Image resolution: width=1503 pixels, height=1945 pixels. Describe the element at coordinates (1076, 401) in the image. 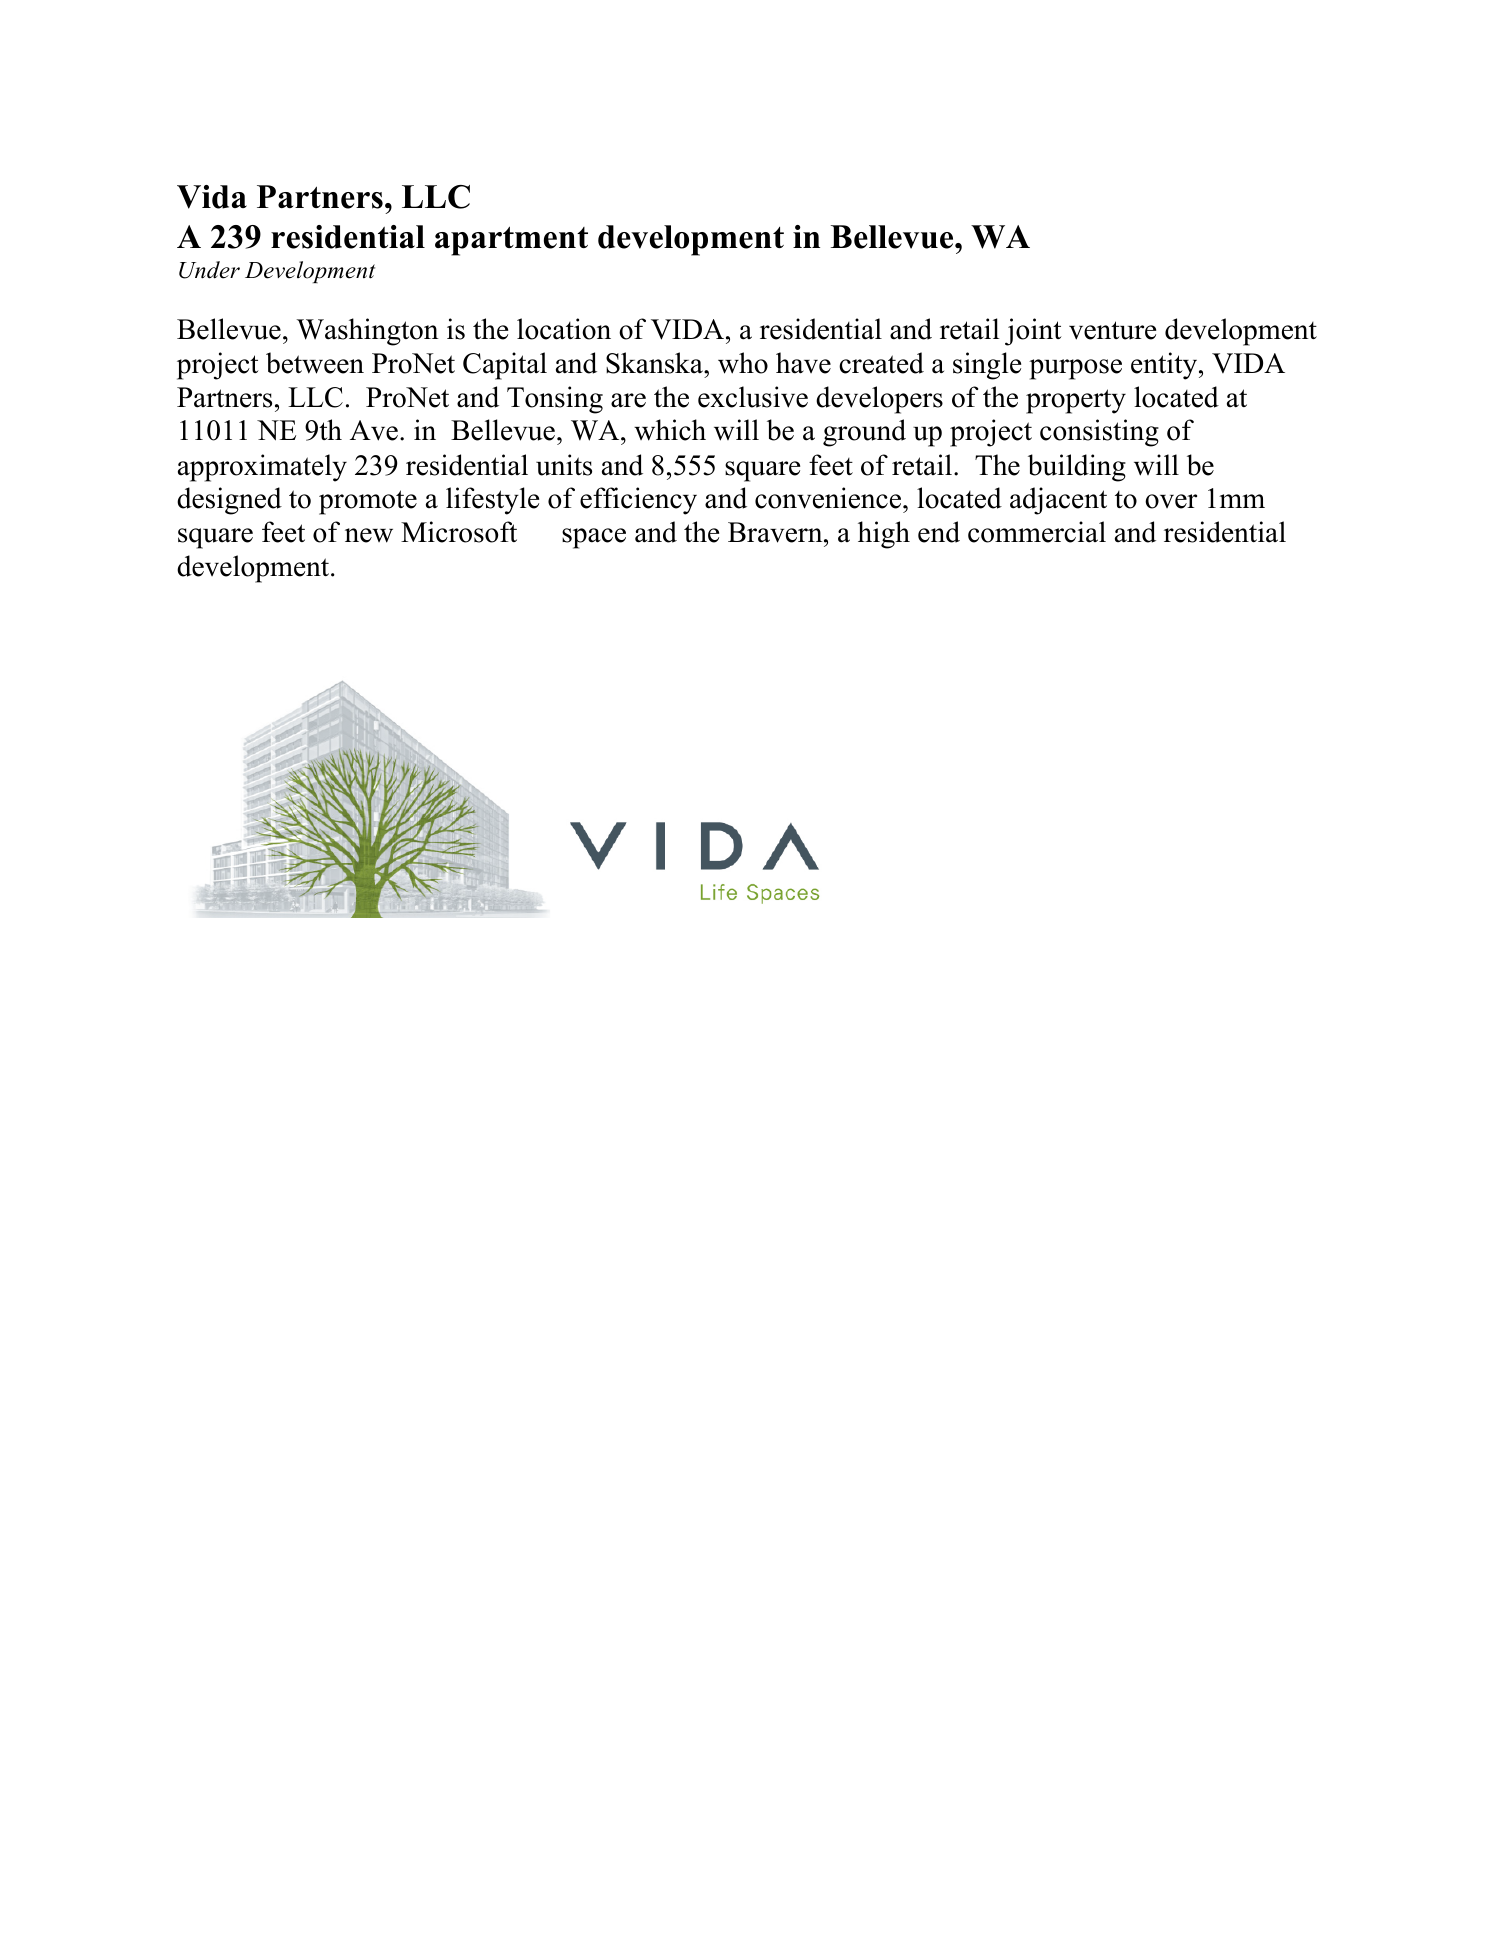

I see `property` at that location.
